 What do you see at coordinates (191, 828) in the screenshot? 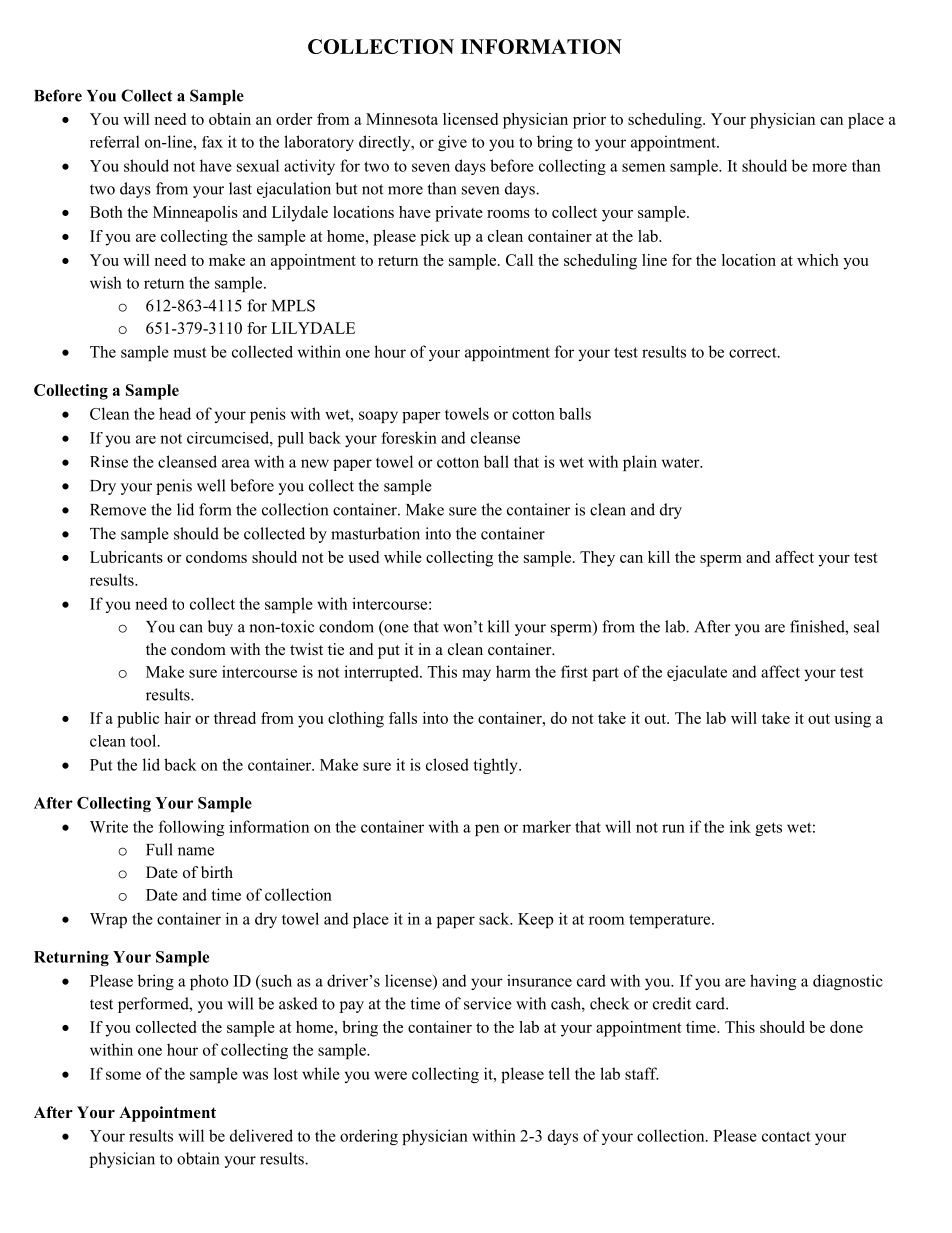
I see `following` at bounding box center [191, 828].
